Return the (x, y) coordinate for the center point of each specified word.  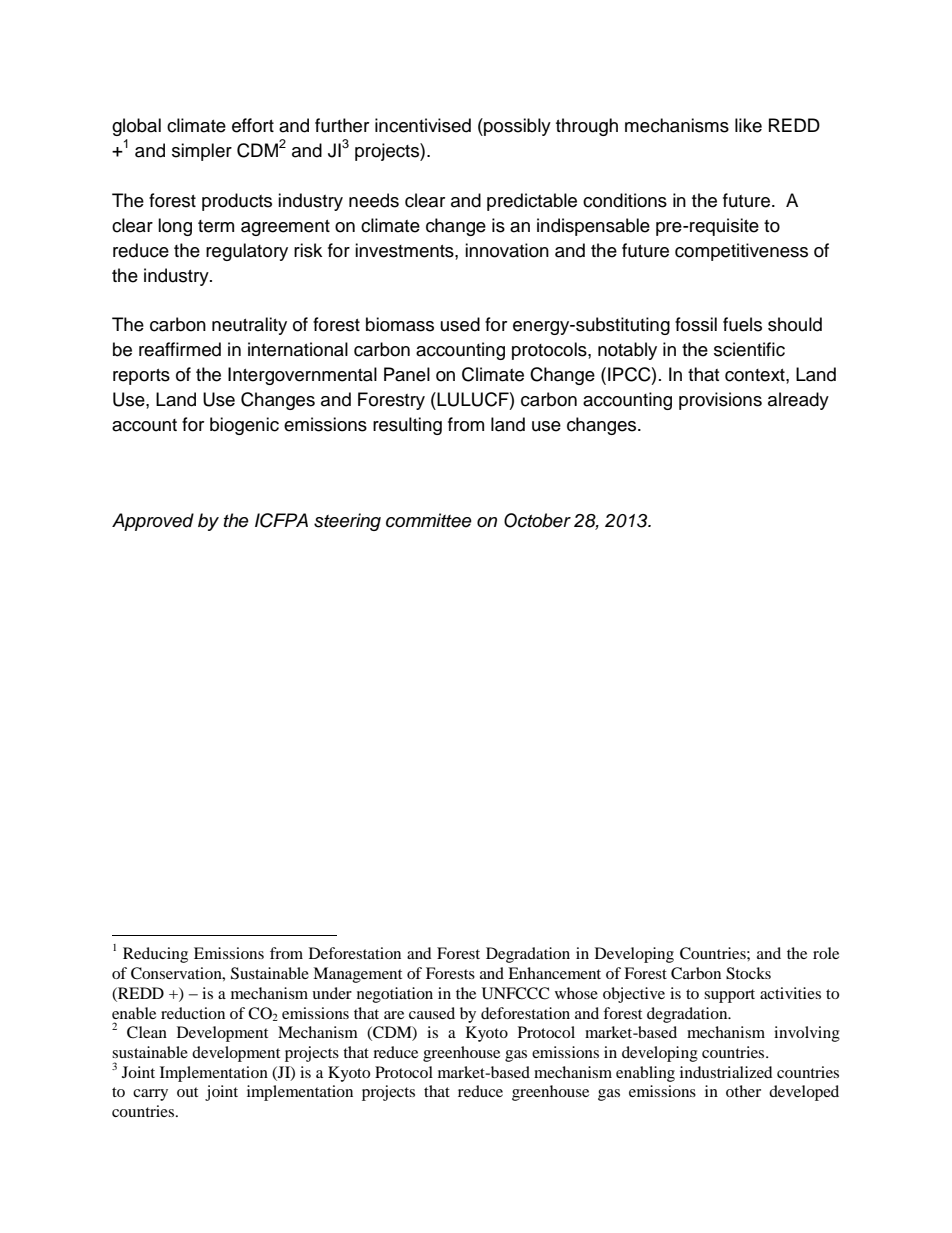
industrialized (726, 1072)
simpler (202, 152)
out (187, 1092)
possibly (516, 127)
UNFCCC (515, 993)
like (748, 125)
